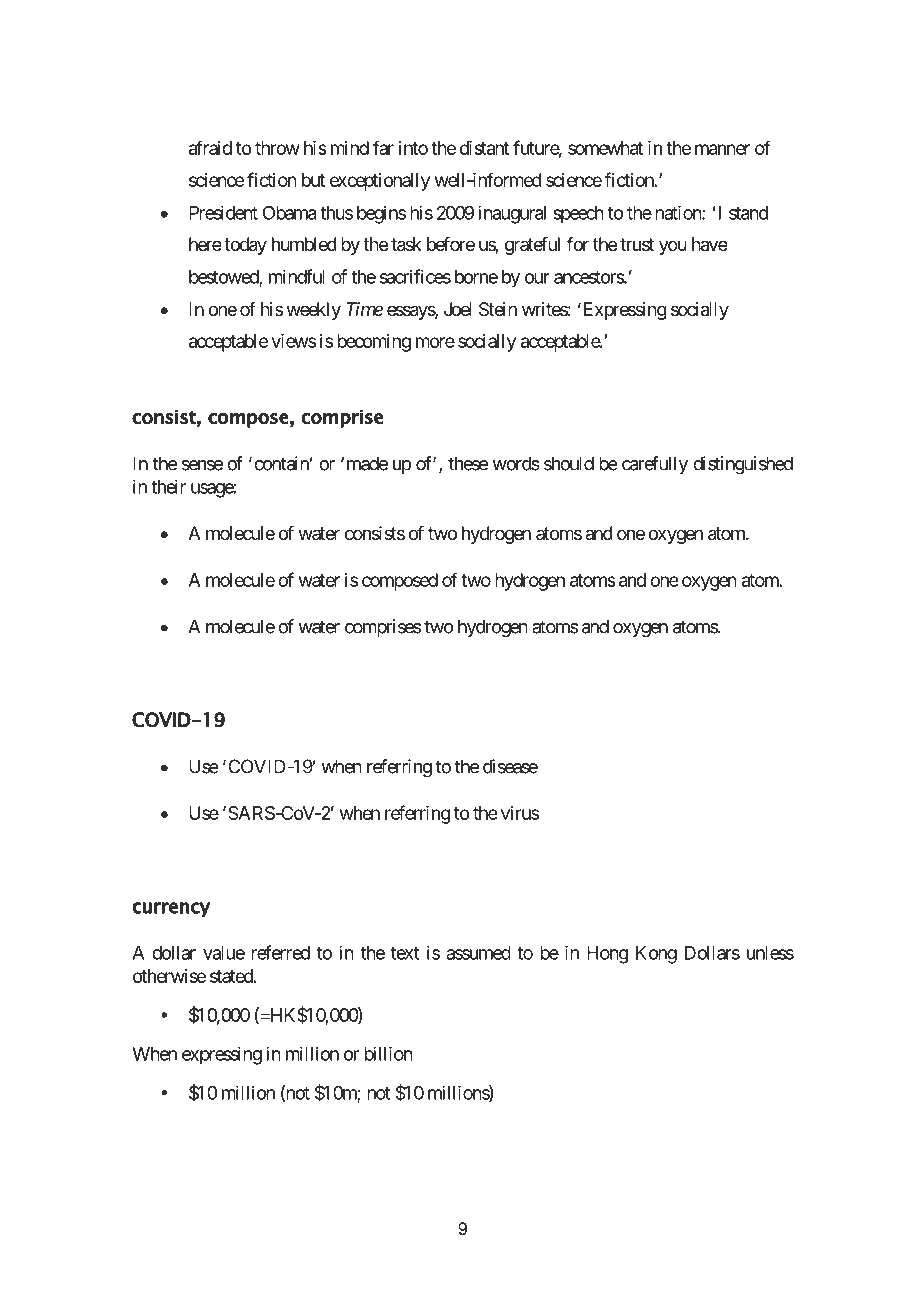 The height and width of the page is (1308, 924). Describe the element at coordinates (280, 952) in the page. I see `referred` at that location.
